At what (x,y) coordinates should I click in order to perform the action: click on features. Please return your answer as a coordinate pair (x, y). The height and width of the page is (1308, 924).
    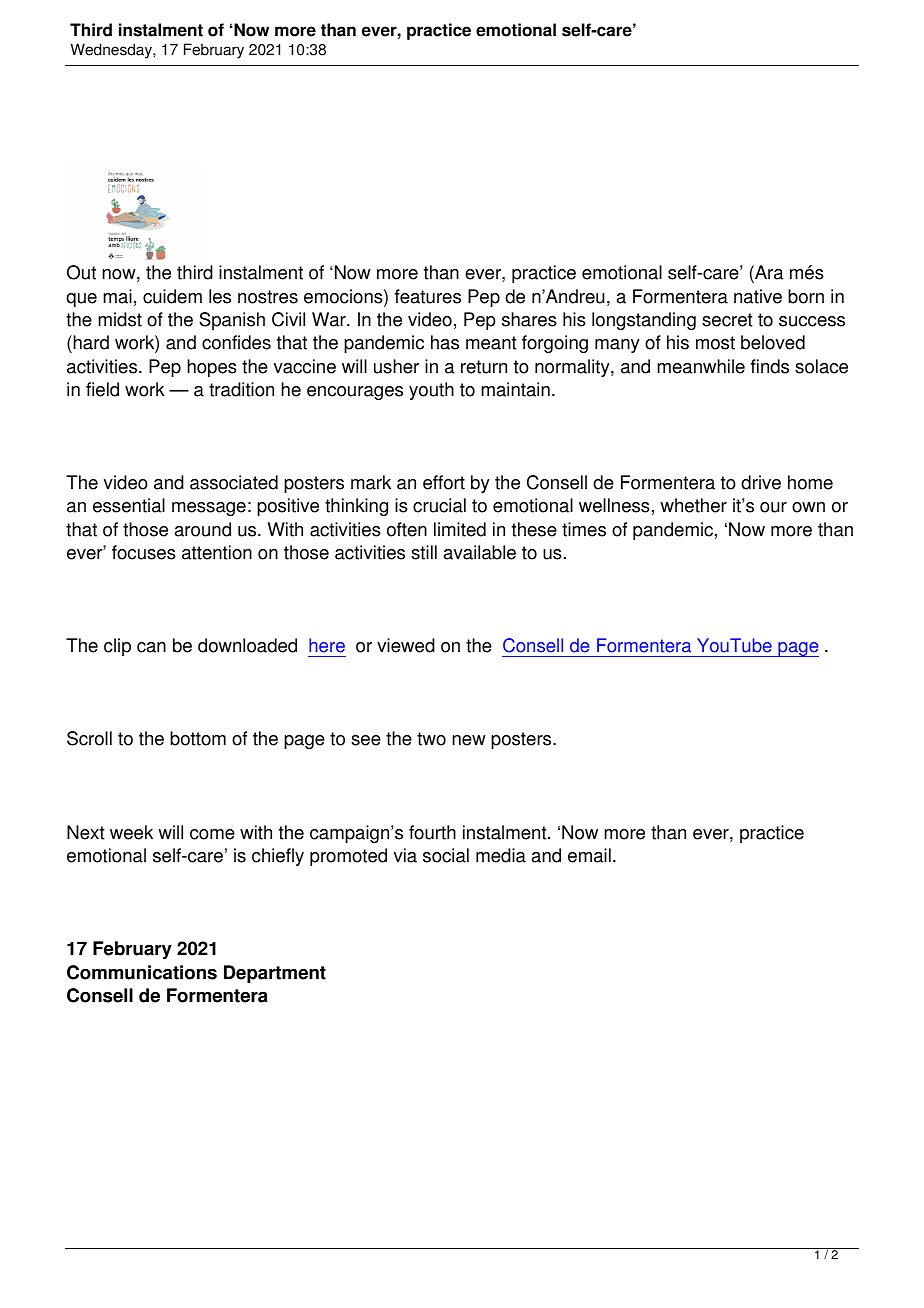
    Looking at the image, I should click on (428, 296).
